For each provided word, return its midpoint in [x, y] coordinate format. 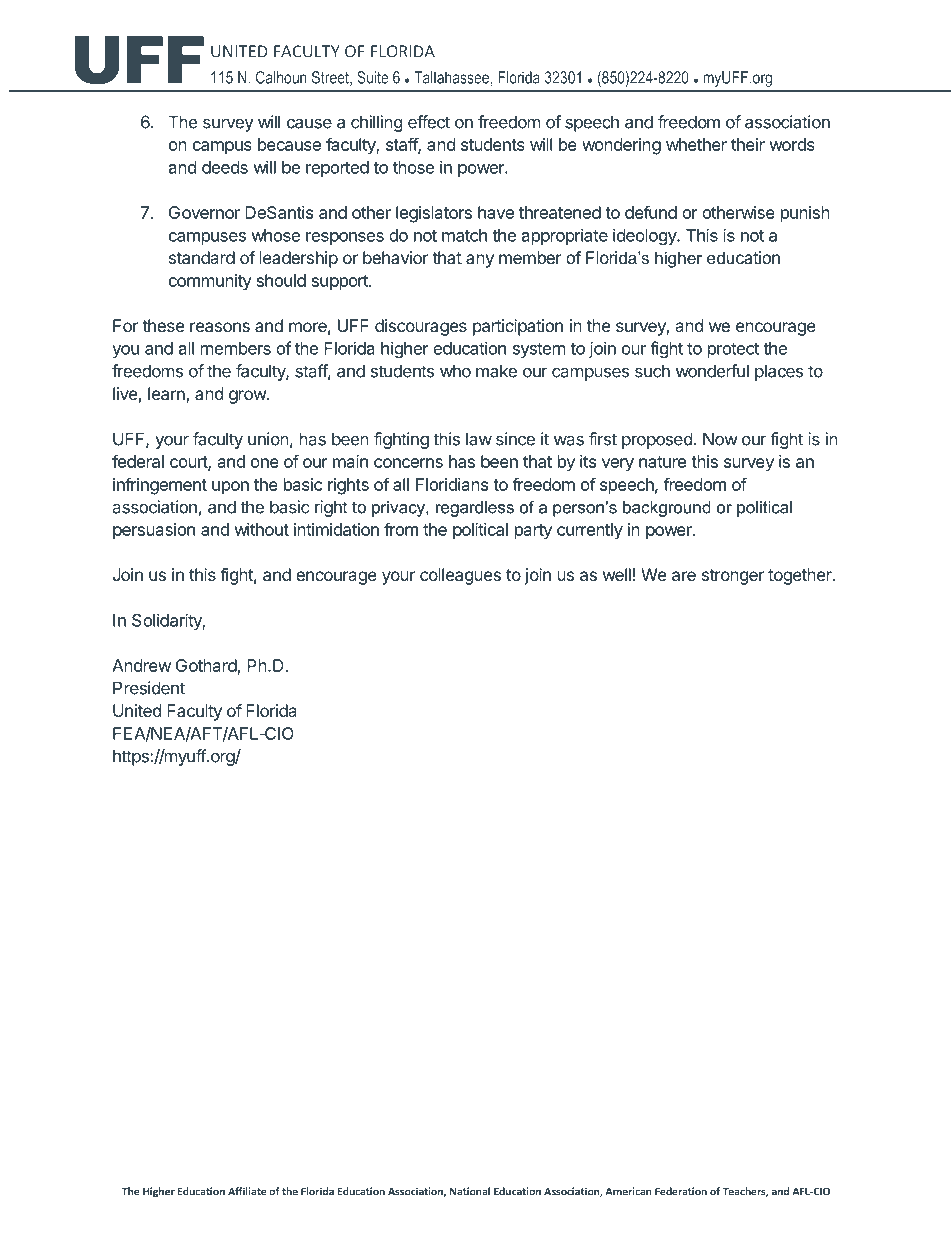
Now [720, 439]
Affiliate [247, 1191]
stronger [733, 577]
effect [429, 122]
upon [230, 488]
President [149, 688]
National [470, 1191]
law [479, 439]
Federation [681, 1191]
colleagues [460, 576]
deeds [225, 167]
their [748, 144]
